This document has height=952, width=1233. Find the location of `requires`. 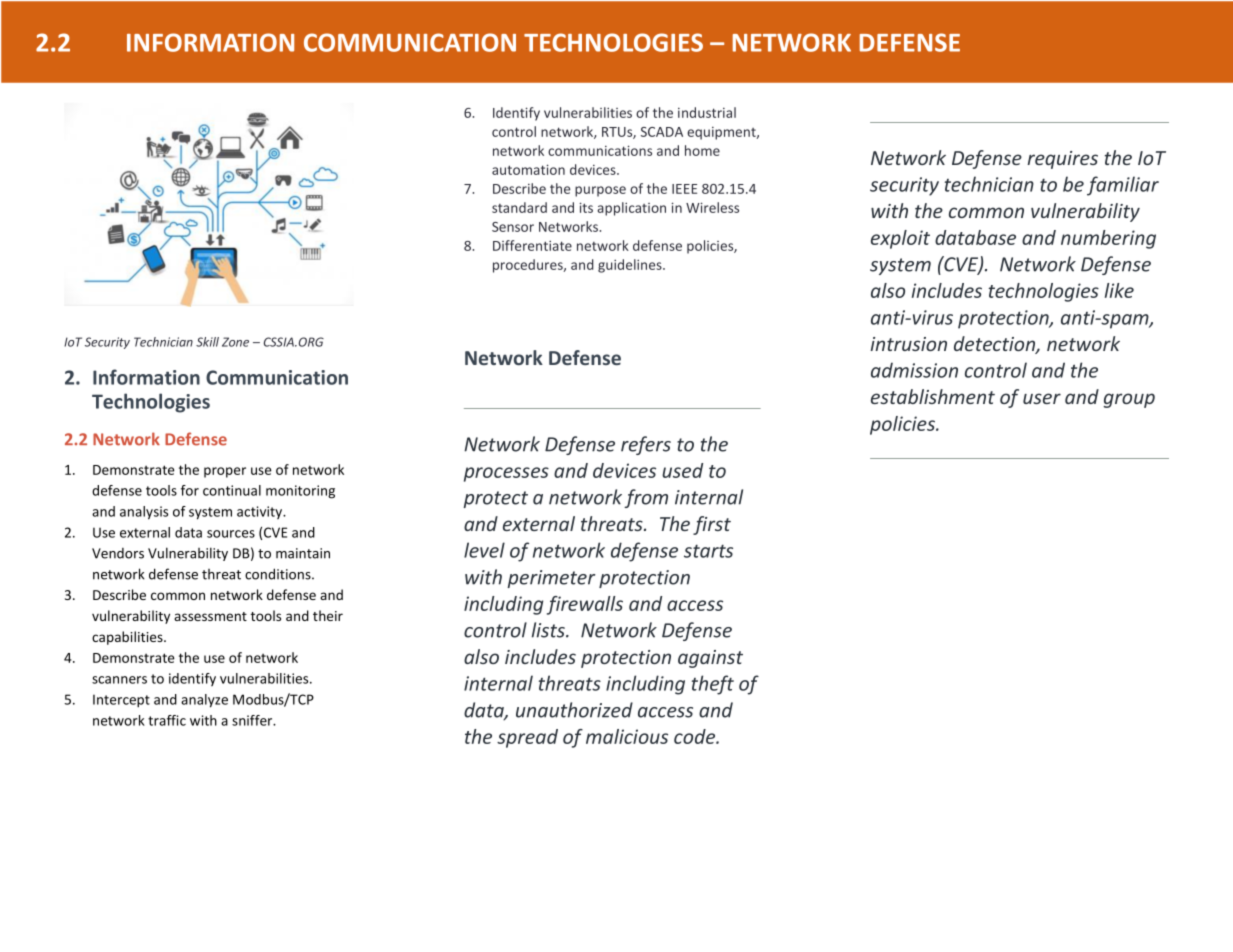

requires is located at coordinates (1062, 160).
